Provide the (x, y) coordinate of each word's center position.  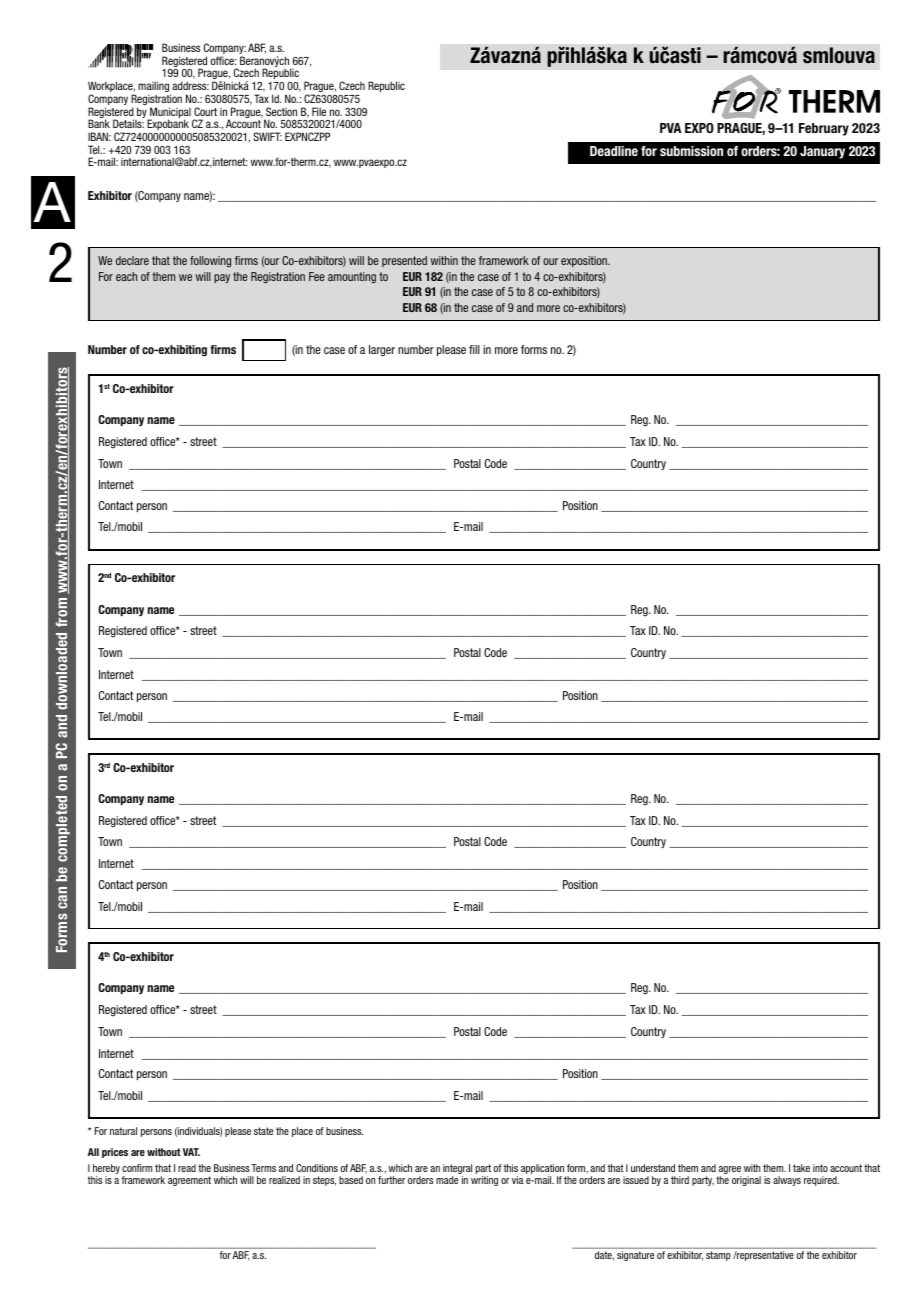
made (447, 1180)
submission (691, 151)
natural (123, 1131)
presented (404, 261)
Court (205, 111)
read (187, 1168)
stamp (718, 1256)
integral (457, 1170)
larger (382, 351)
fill (474, 349)
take (801, 1168)
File (319, 111)
